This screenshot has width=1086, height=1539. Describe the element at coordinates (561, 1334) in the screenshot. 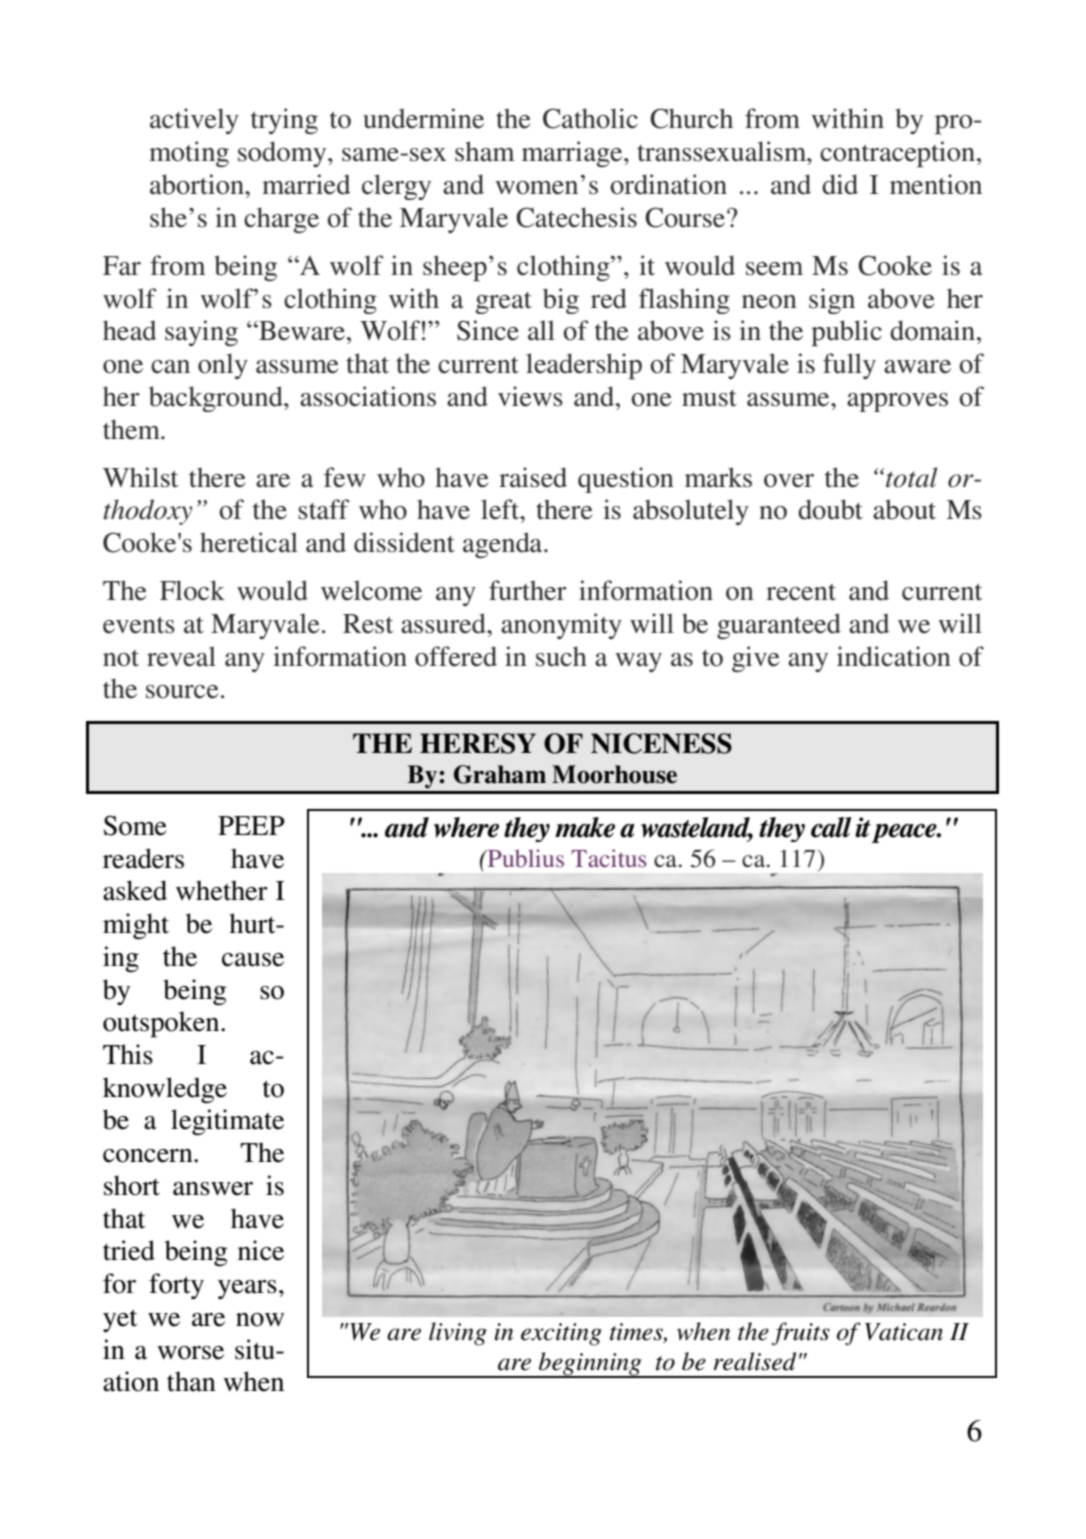

I see `exciting` at that location.
